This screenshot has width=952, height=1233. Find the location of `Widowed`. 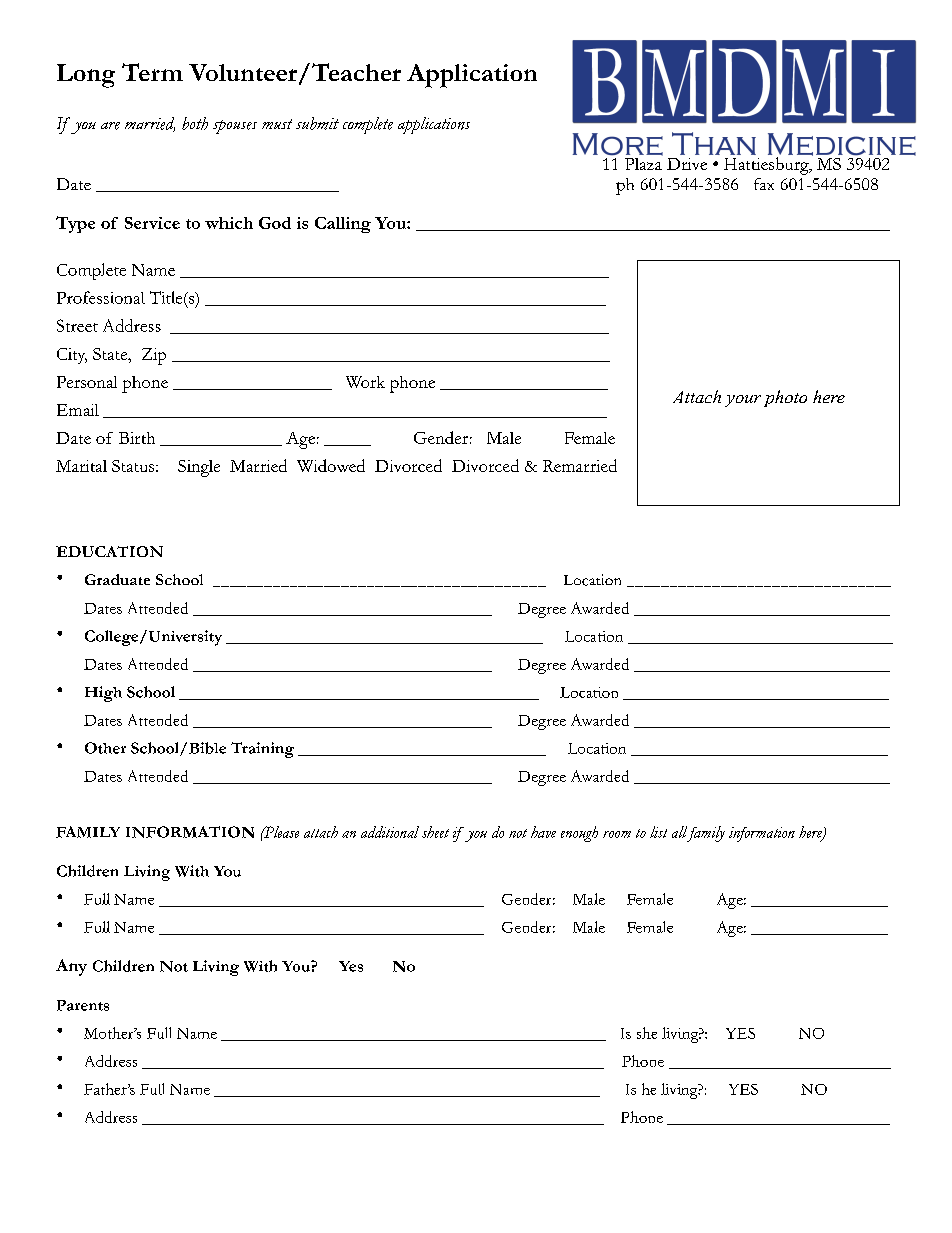

Widowed is located at coordinates (331, 465).
